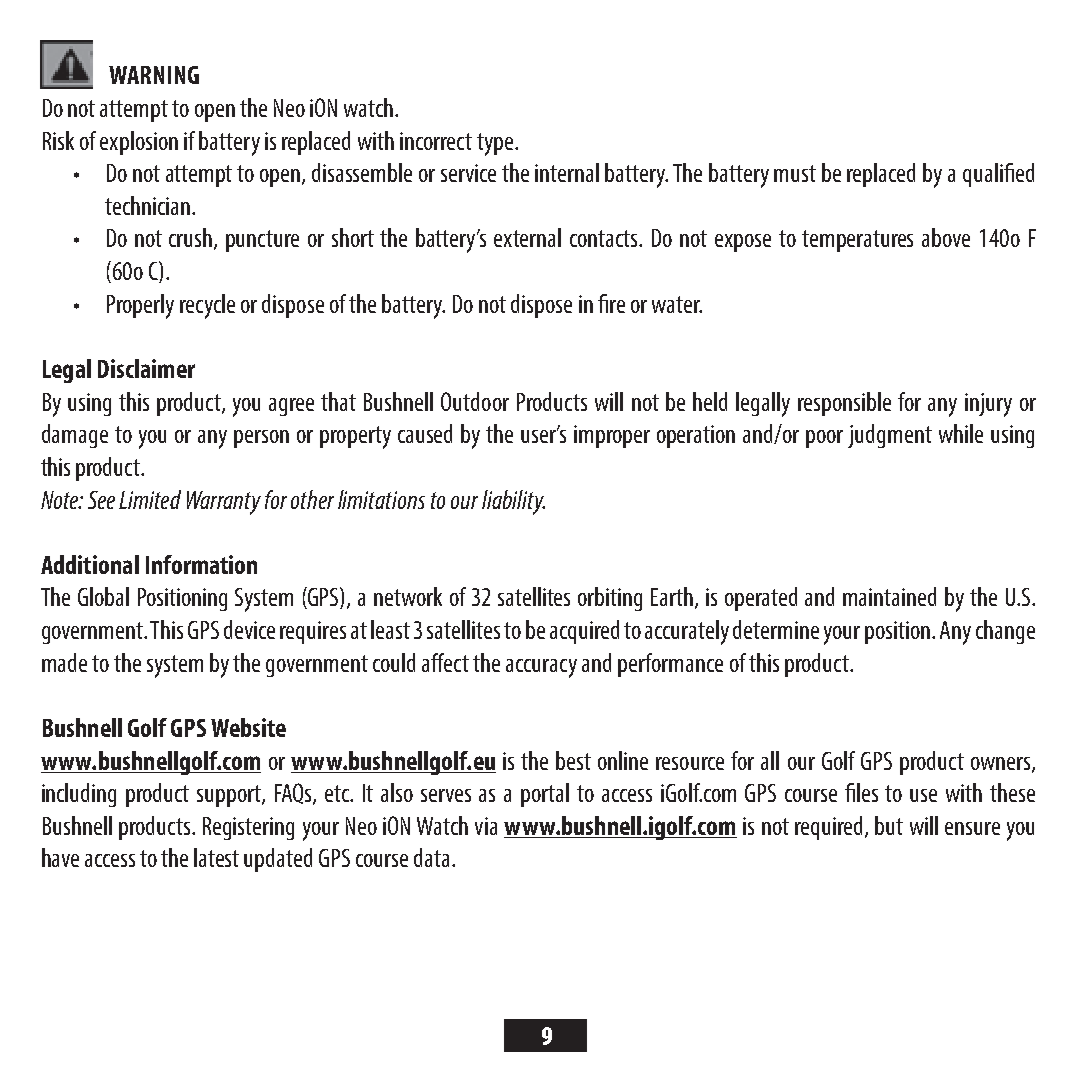 The width and height of the screenshot is (1092, 1092). What do you see at coordinates (150, 499) in the screenshot?
I see `Limited` at bounding box center [150, 499].
